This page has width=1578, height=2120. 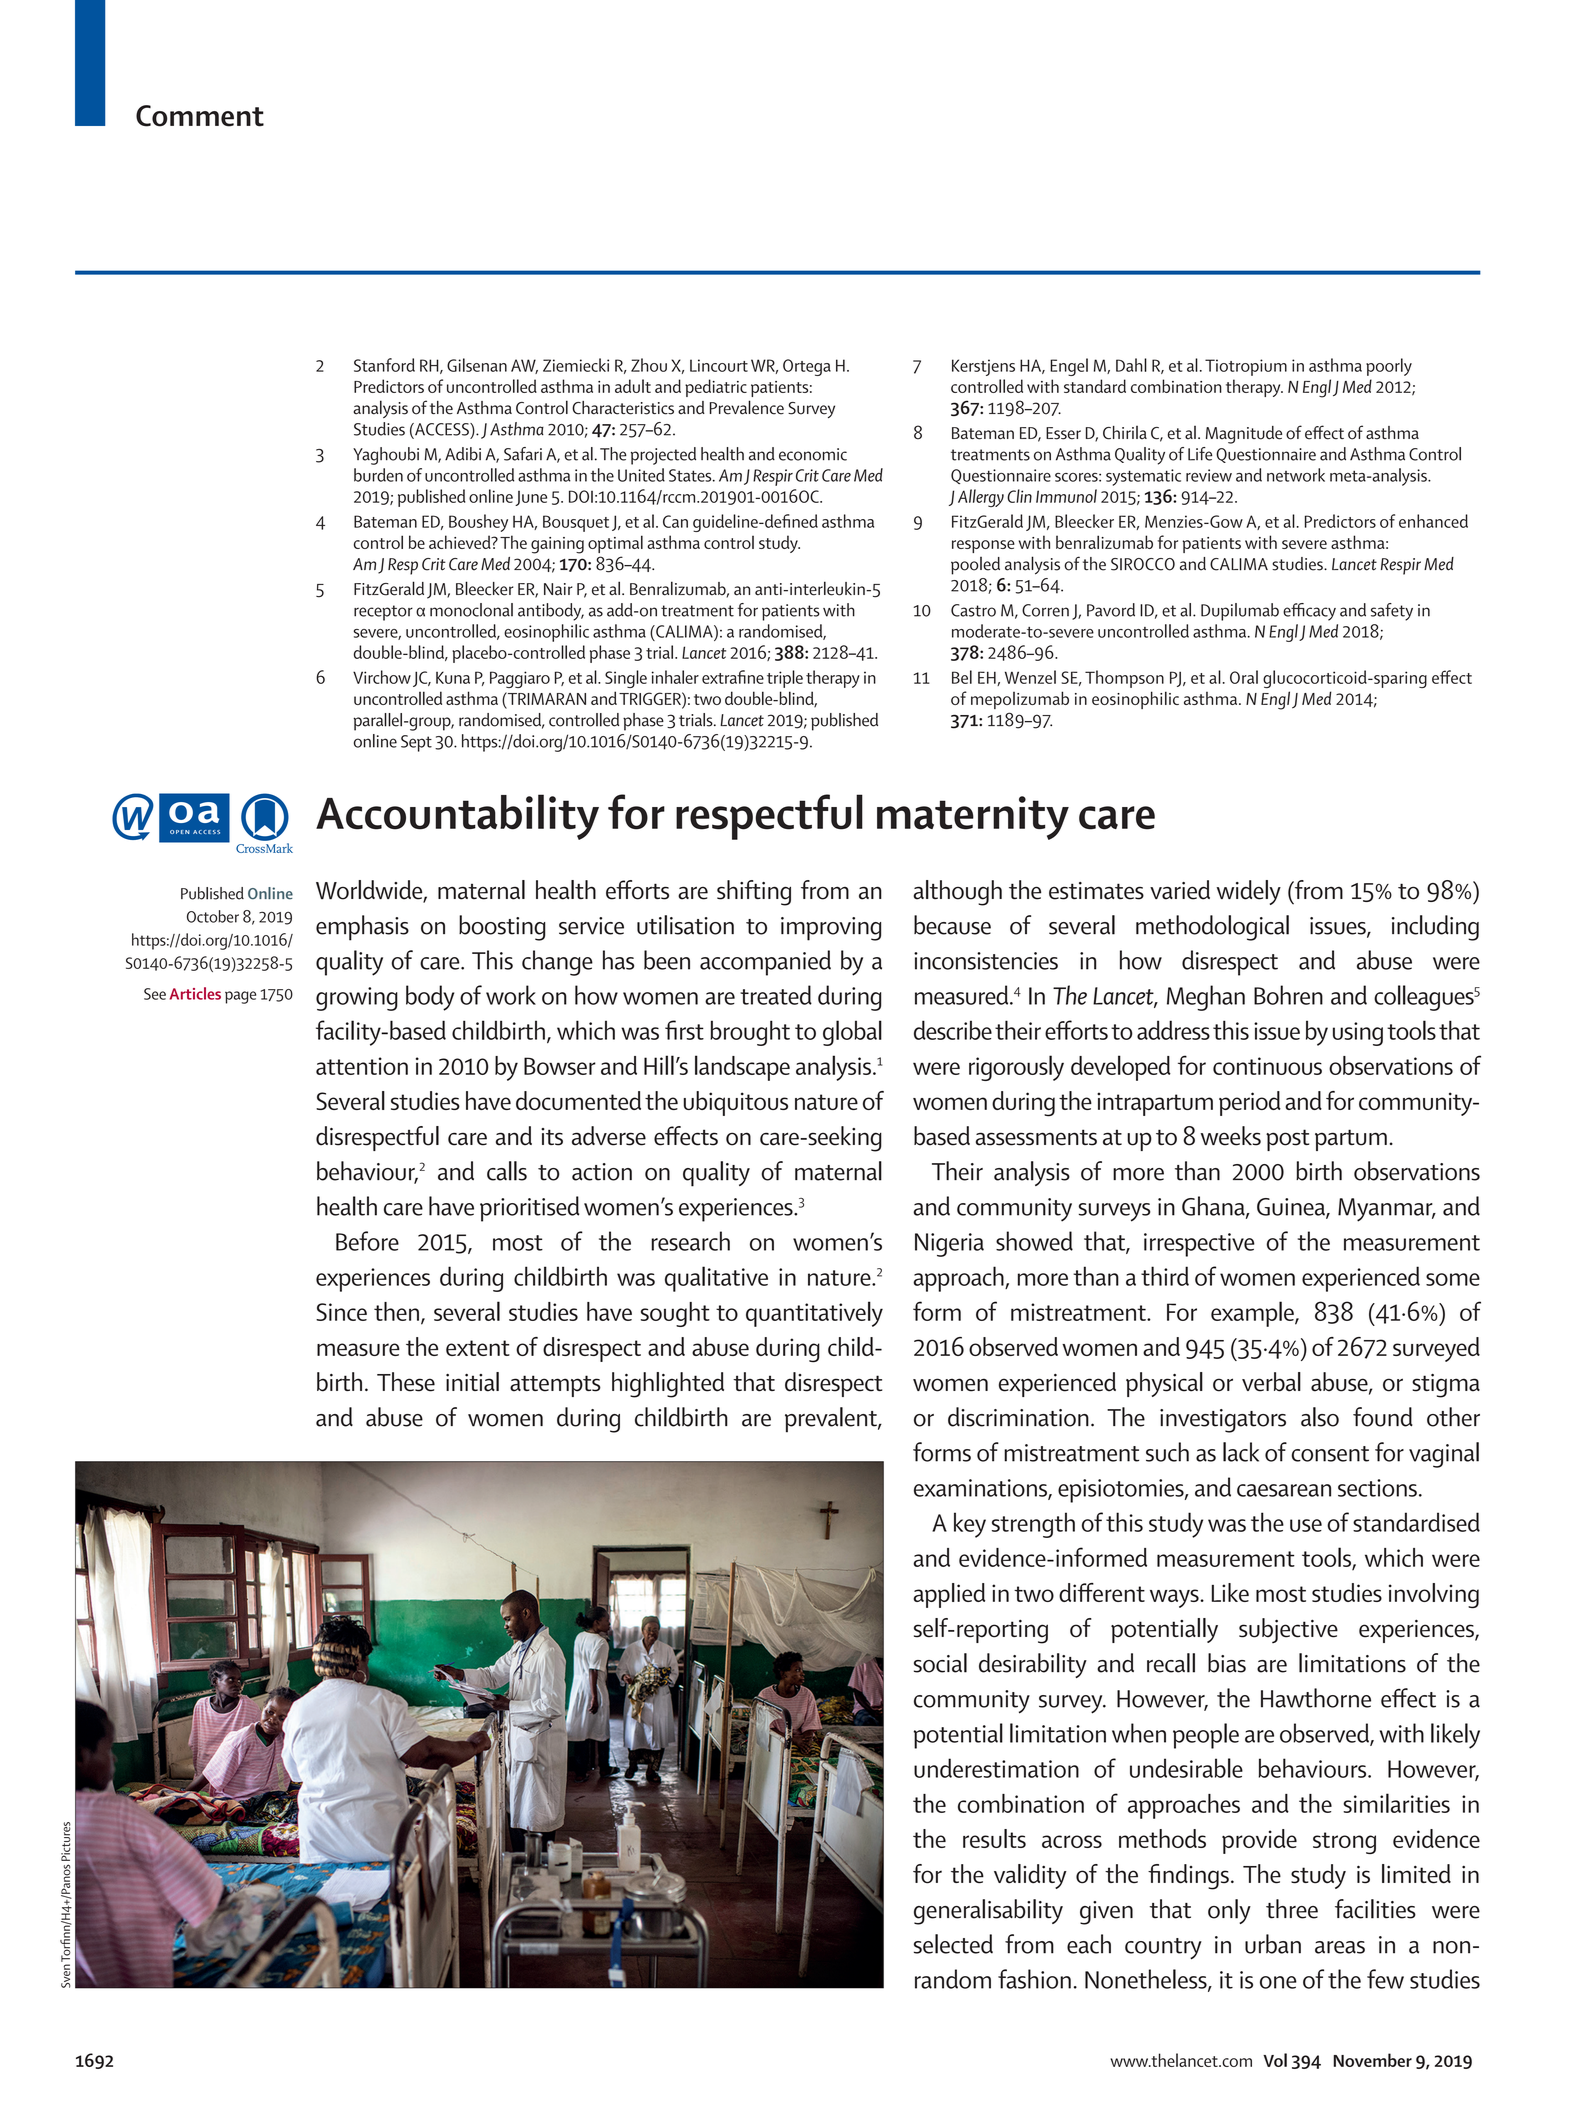 I want to click on poorly, so click(x=1389, y=367).
